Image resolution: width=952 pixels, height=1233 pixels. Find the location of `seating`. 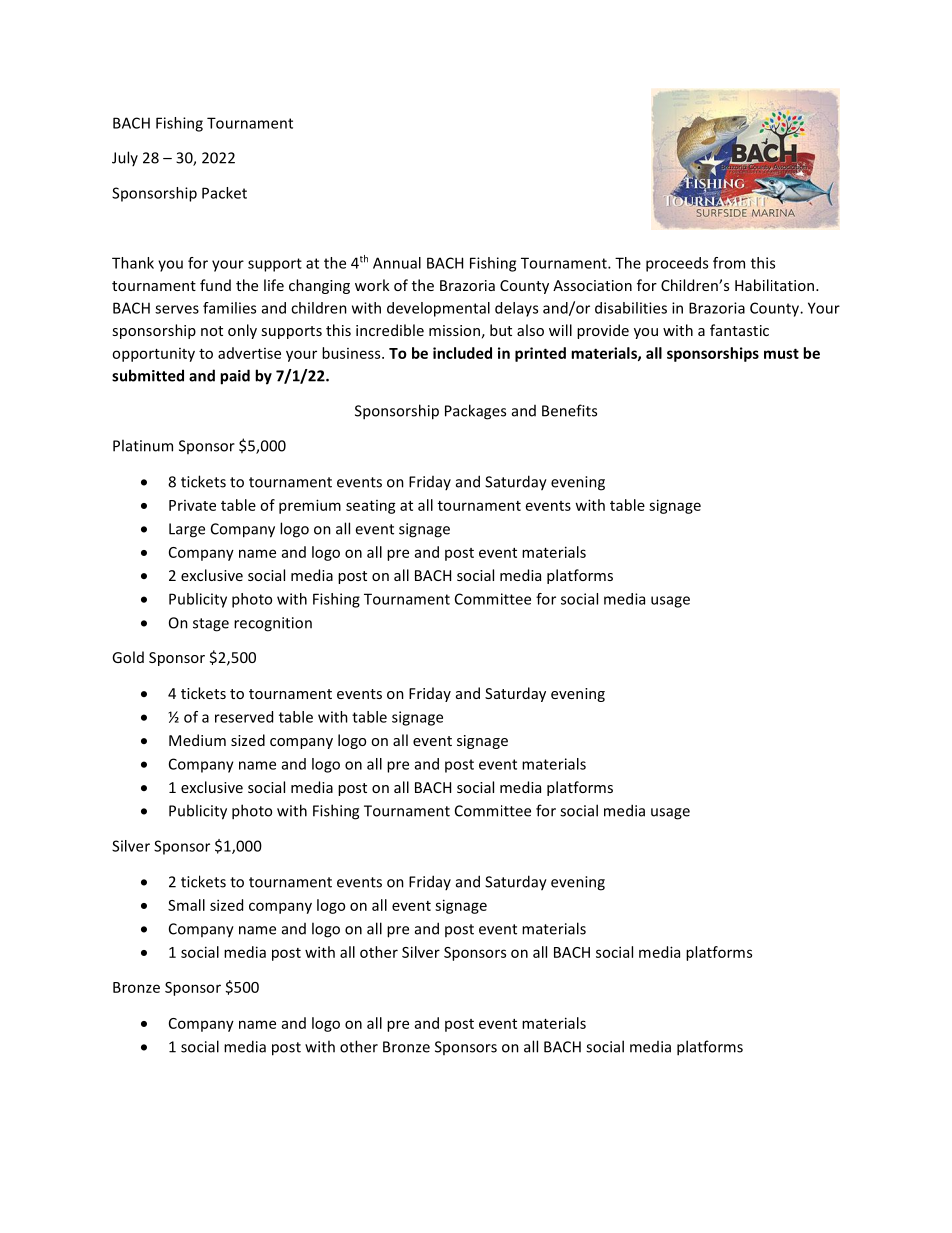

seating is located at coordinates (371, 507).
